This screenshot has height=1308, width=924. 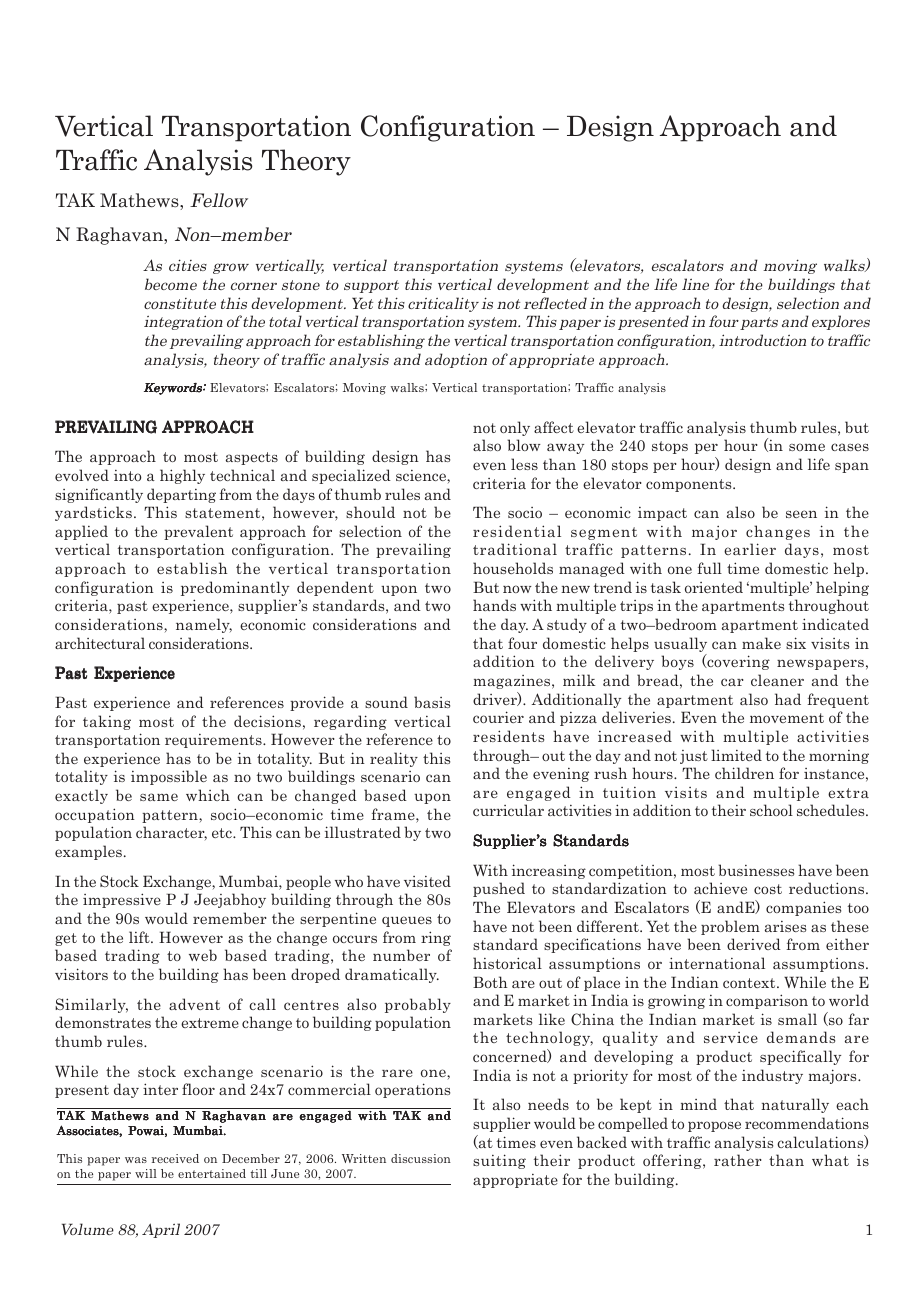 What do you see at coordinates (182, 476) in the screenshot?
I see `highly` at bounding box center [182, 476].
